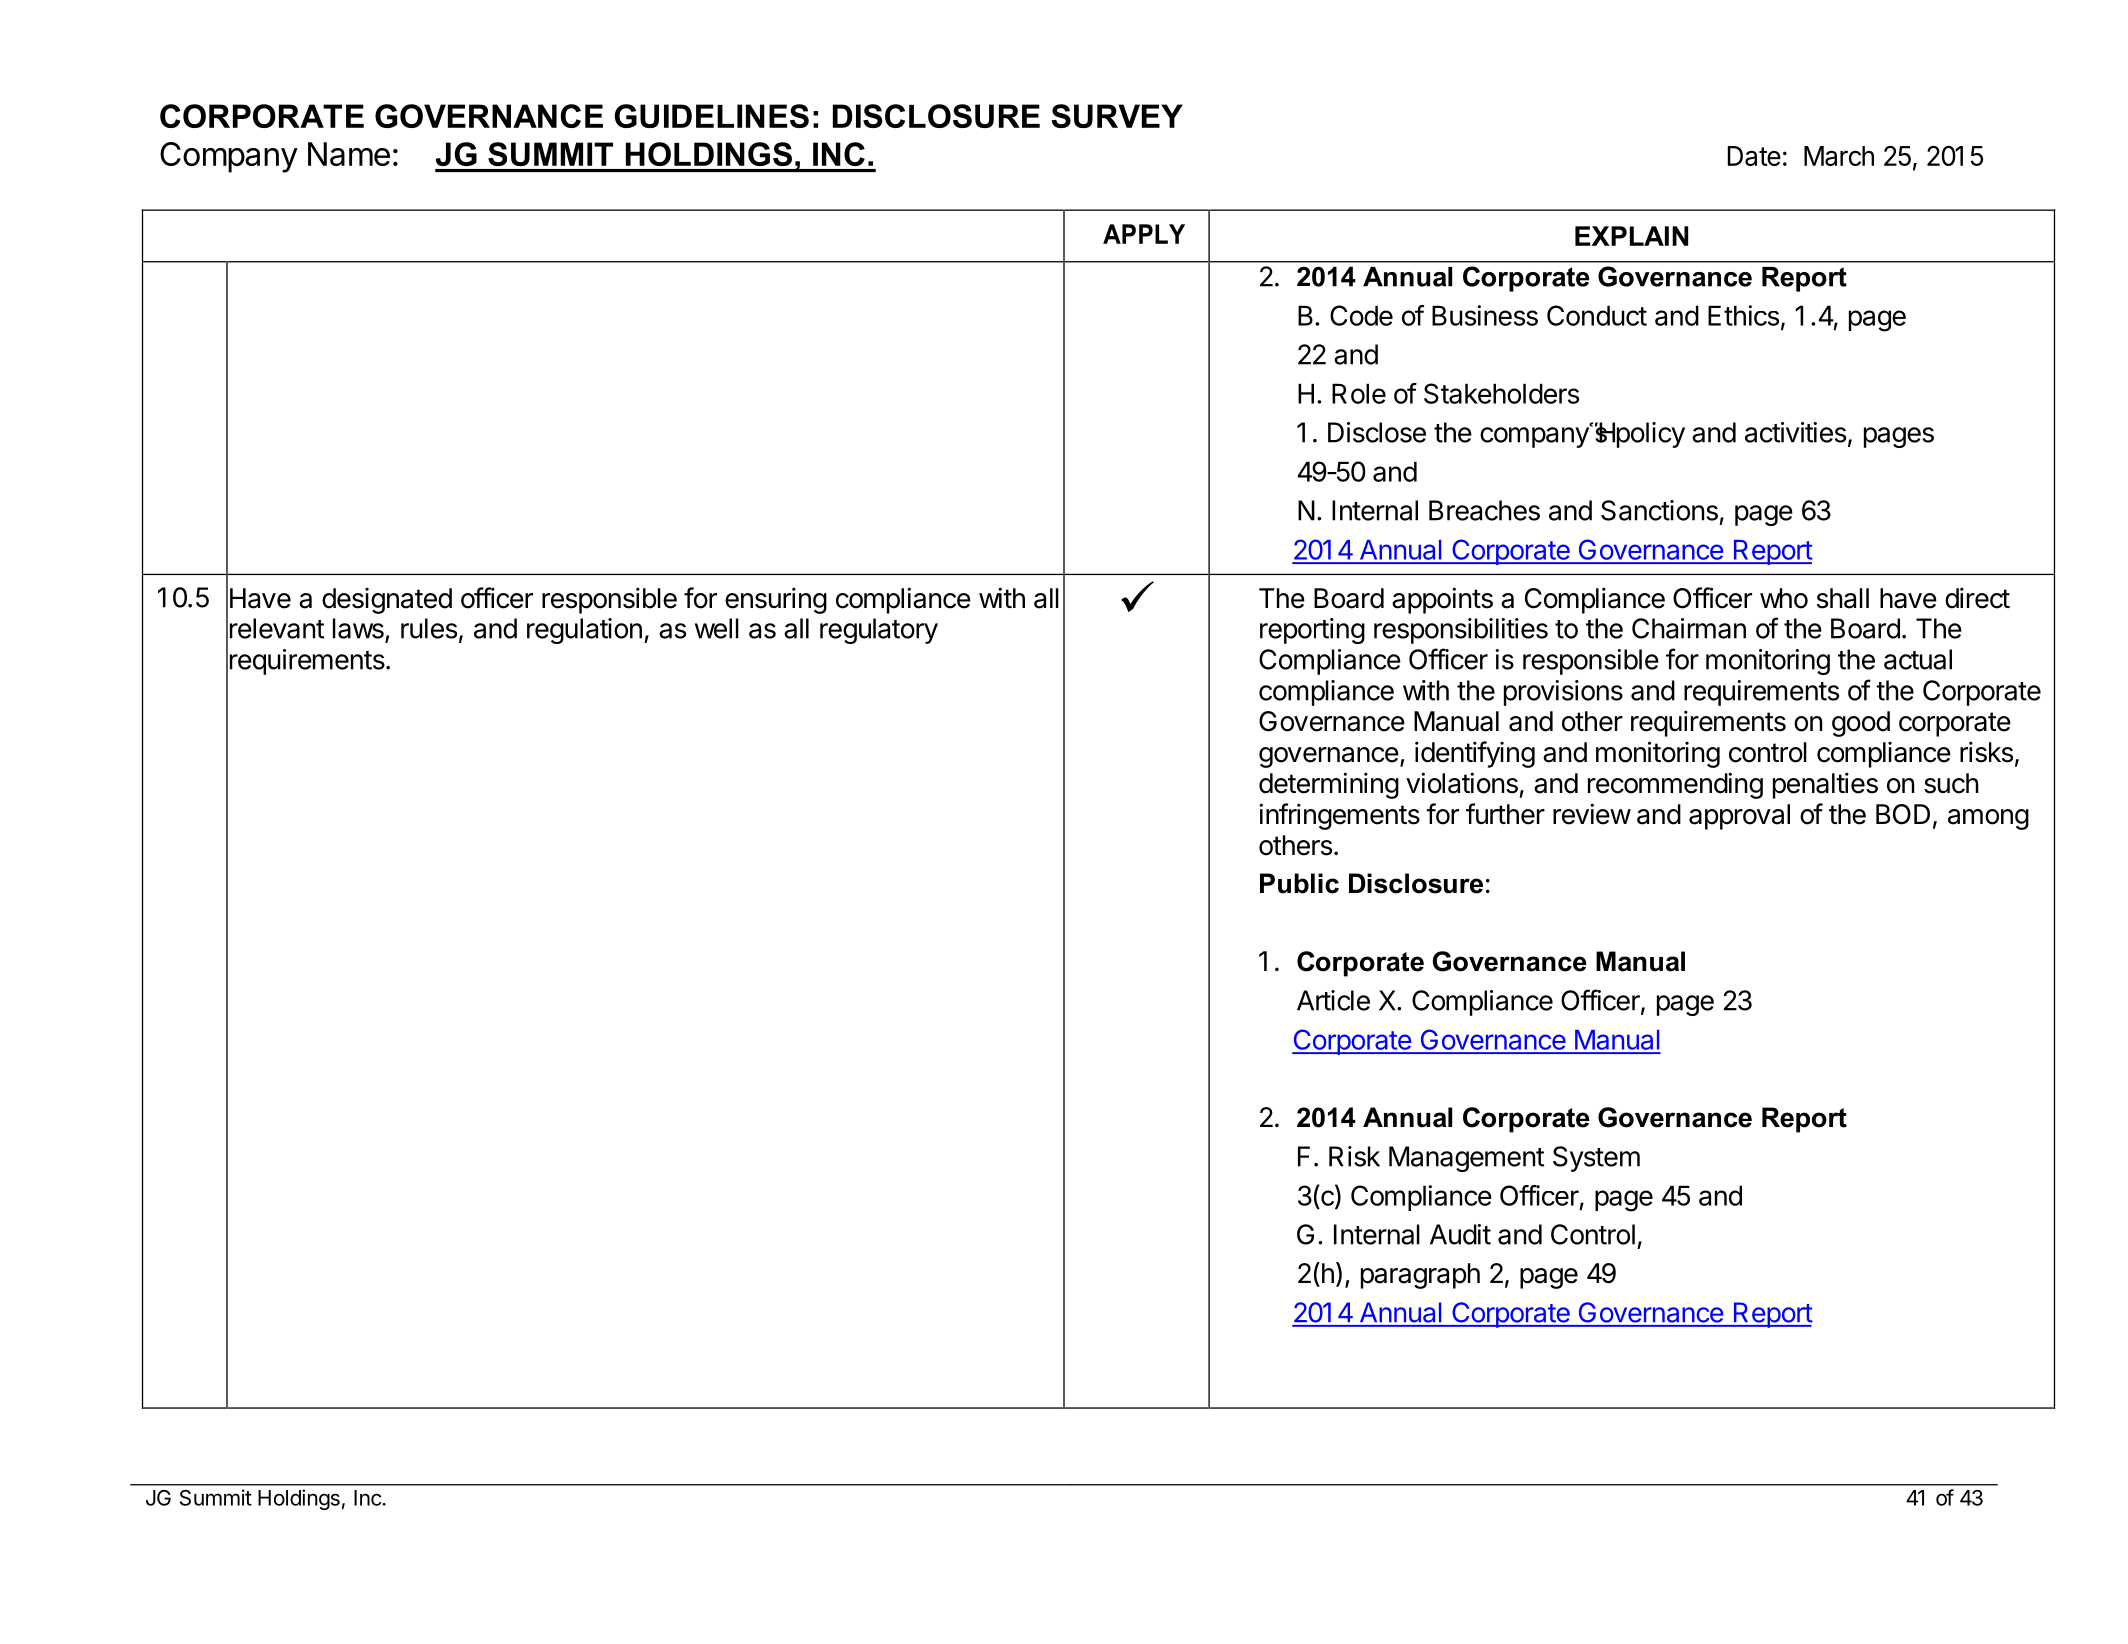  What do you see at coordinates (1117, 116) in the screenshot?
I see `SURVEY` at bounding box center [1117, 116].
